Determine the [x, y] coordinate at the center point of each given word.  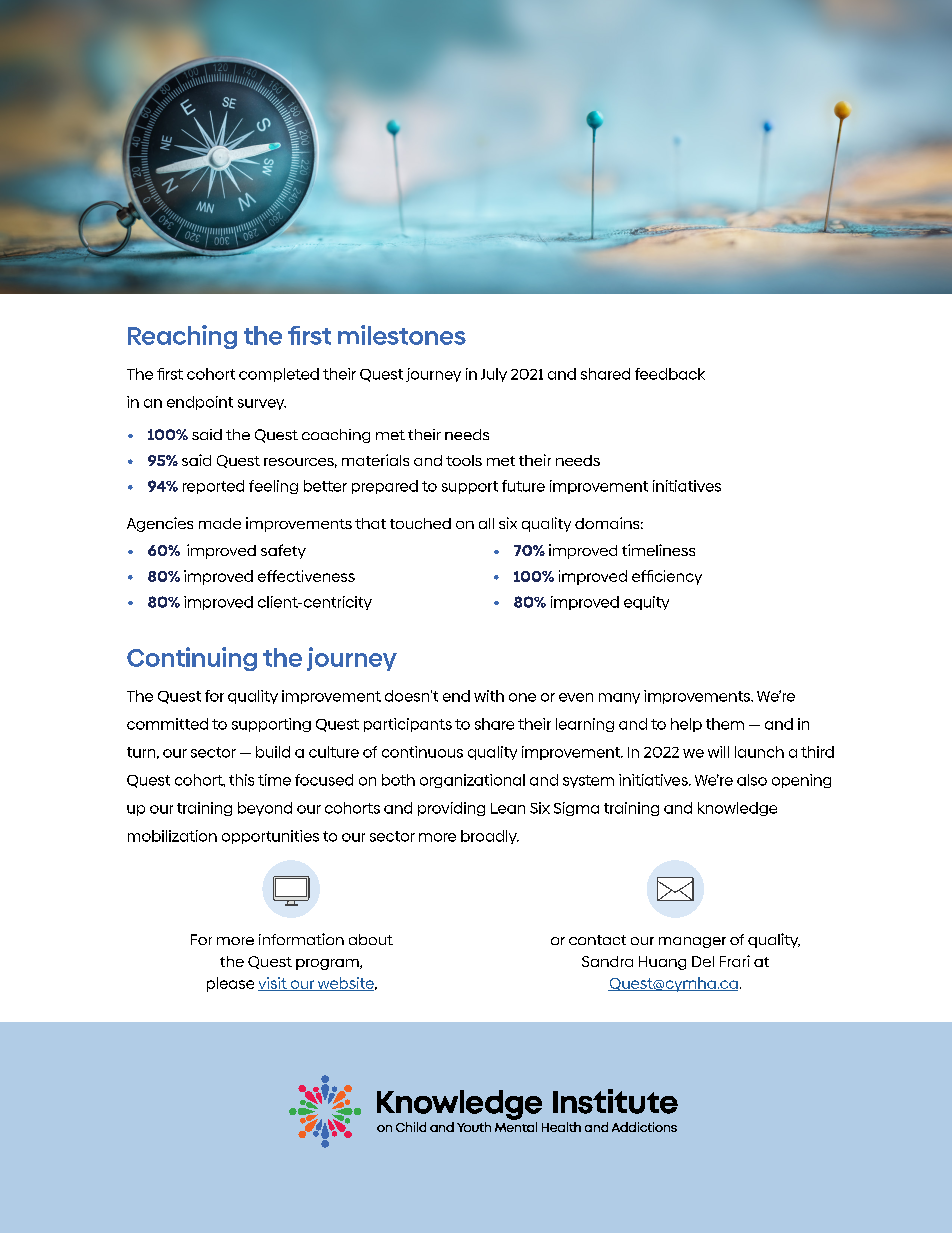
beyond [265, 809]
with [489, 696]
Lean [508, 808]
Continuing [192, 659]
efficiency [667, 577]
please [230, 984]
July [494, 375]
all [486, 523]
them [725, 724]
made [220, 523]
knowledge [737, 809]
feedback [670, 374]
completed [279, 375]
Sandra [607, 961]
